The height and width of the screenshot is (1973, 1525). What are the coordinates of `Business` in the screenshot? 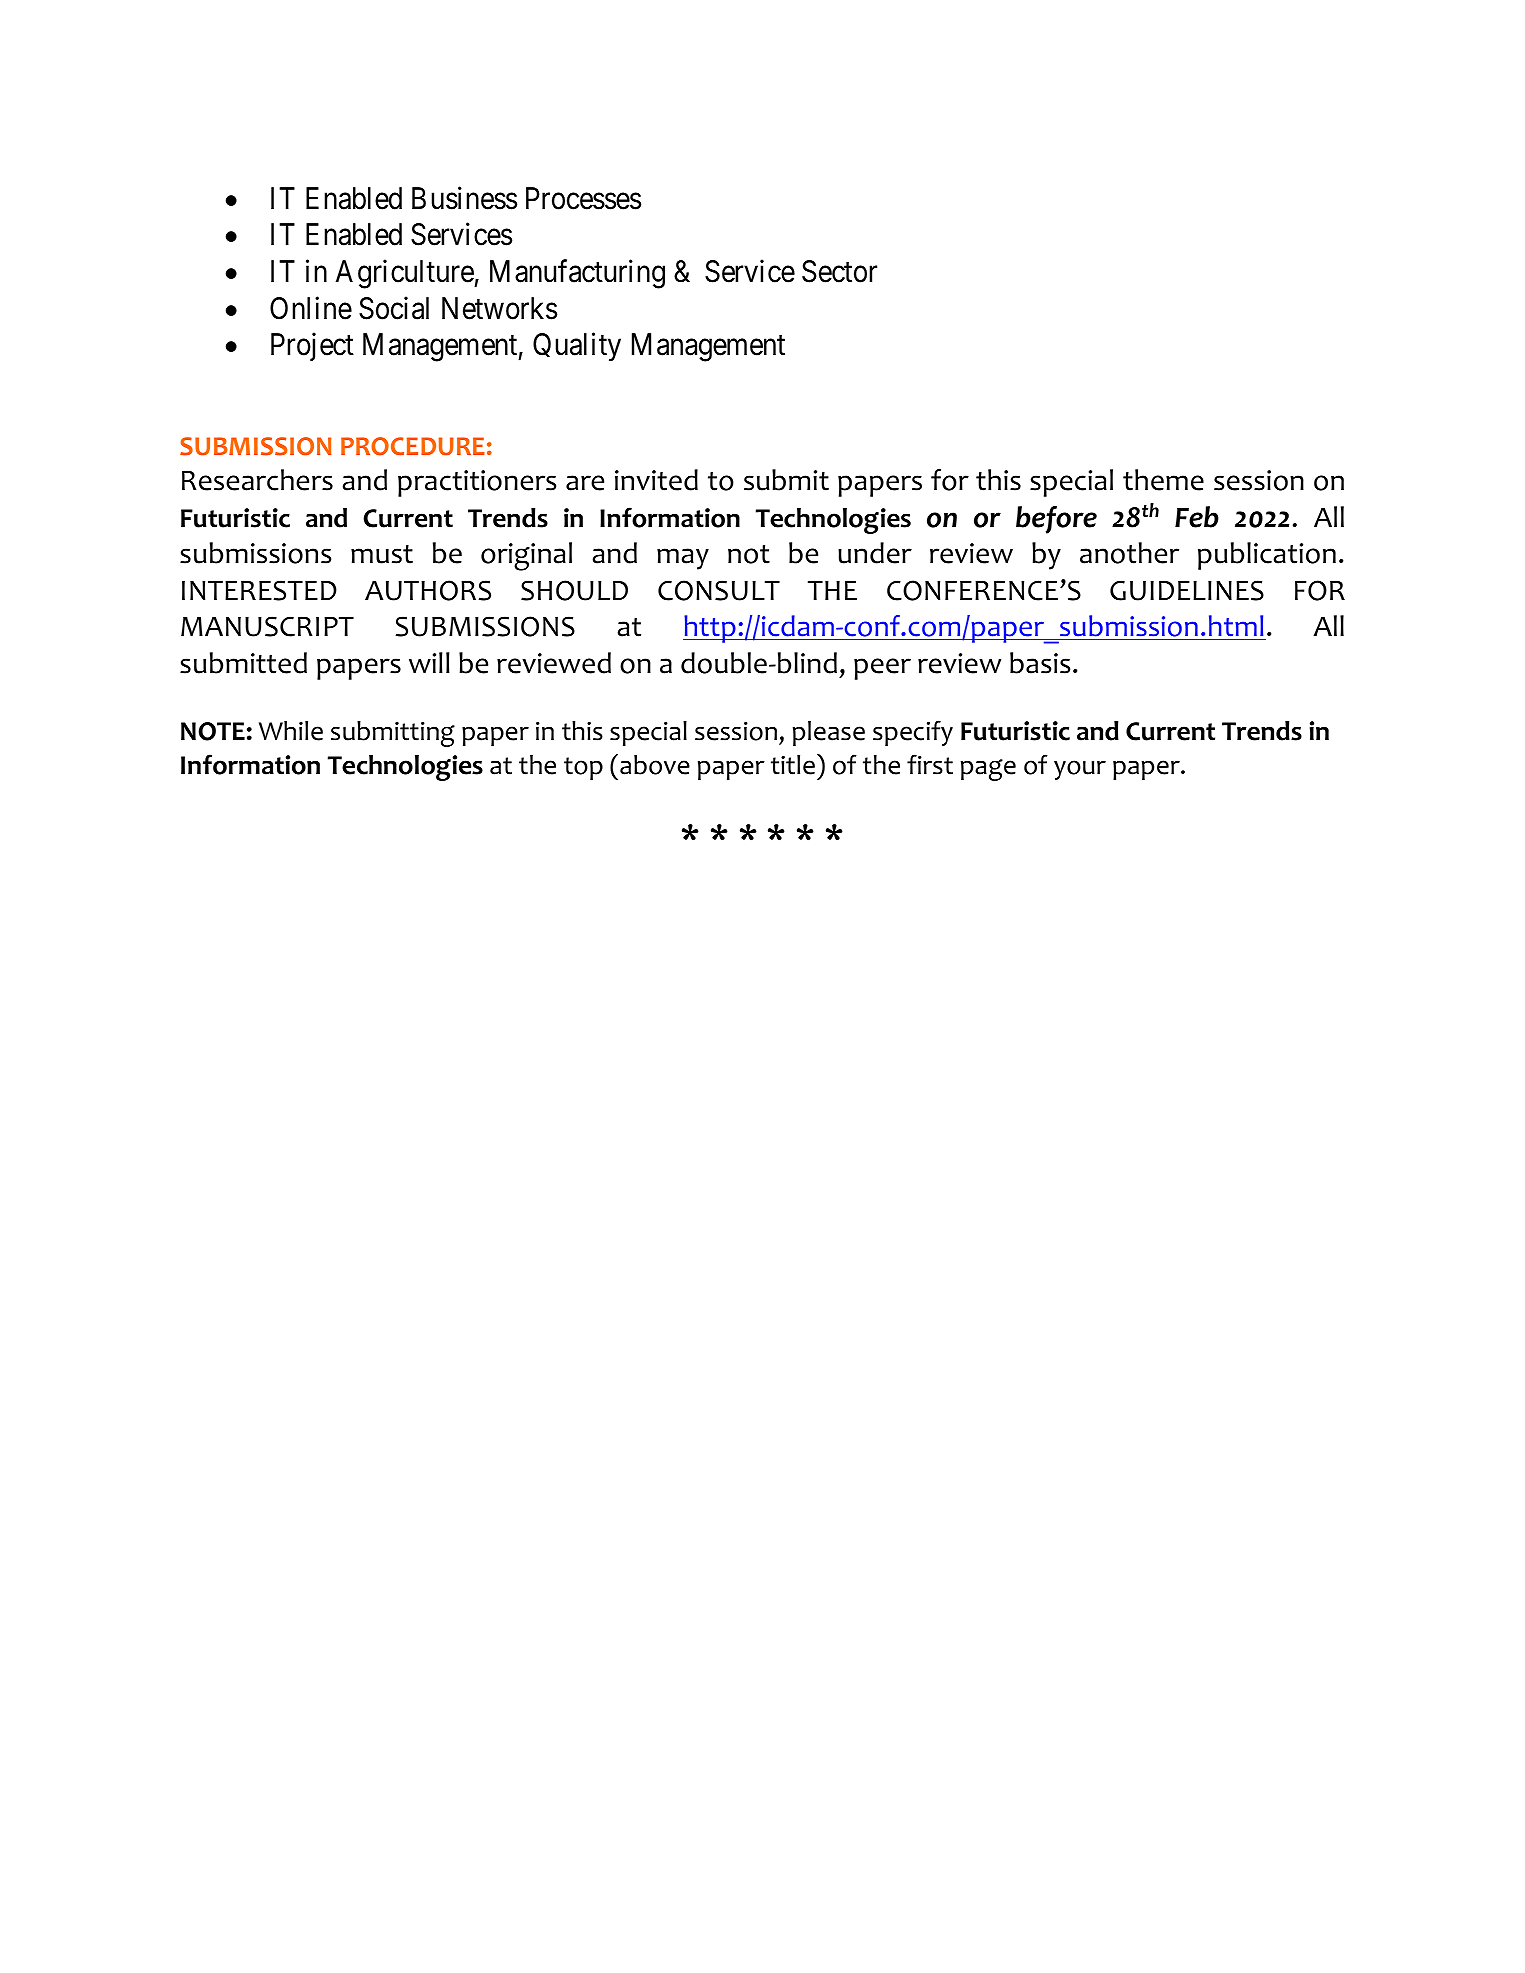 It's located at (464, 198).
